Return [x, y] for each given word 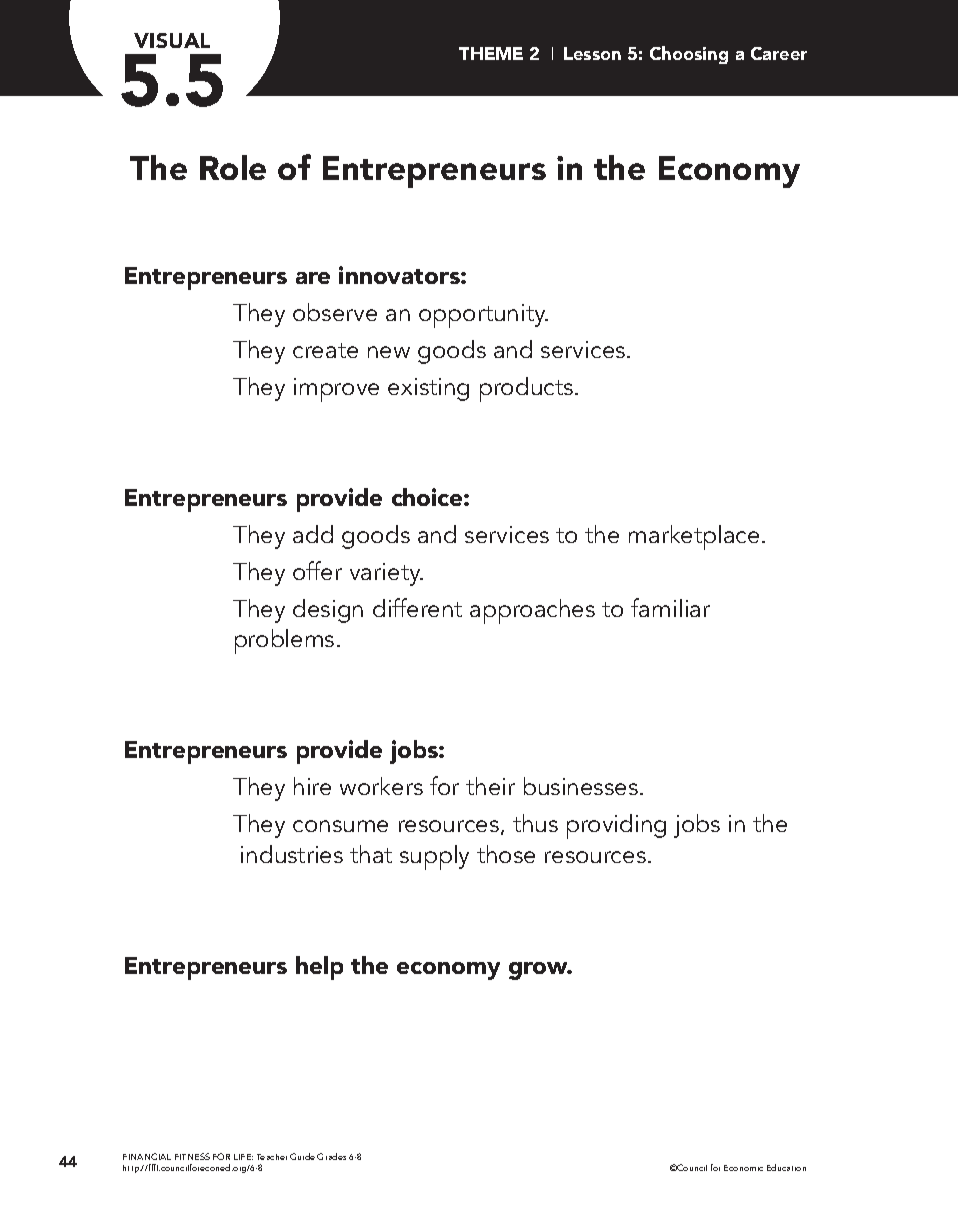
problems [284, 641]
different [417, 607]
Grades [331, 1156]
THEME [491, 53]
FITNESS [192, 1156]
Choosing [689, 55]
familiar [670, 607]
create [325, 350]
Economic [743, 1168]
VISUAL [172, 40]
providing [616, 826]
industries [292, 854]
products [526, 389]
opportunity [483, 316]
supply [434, 857]
